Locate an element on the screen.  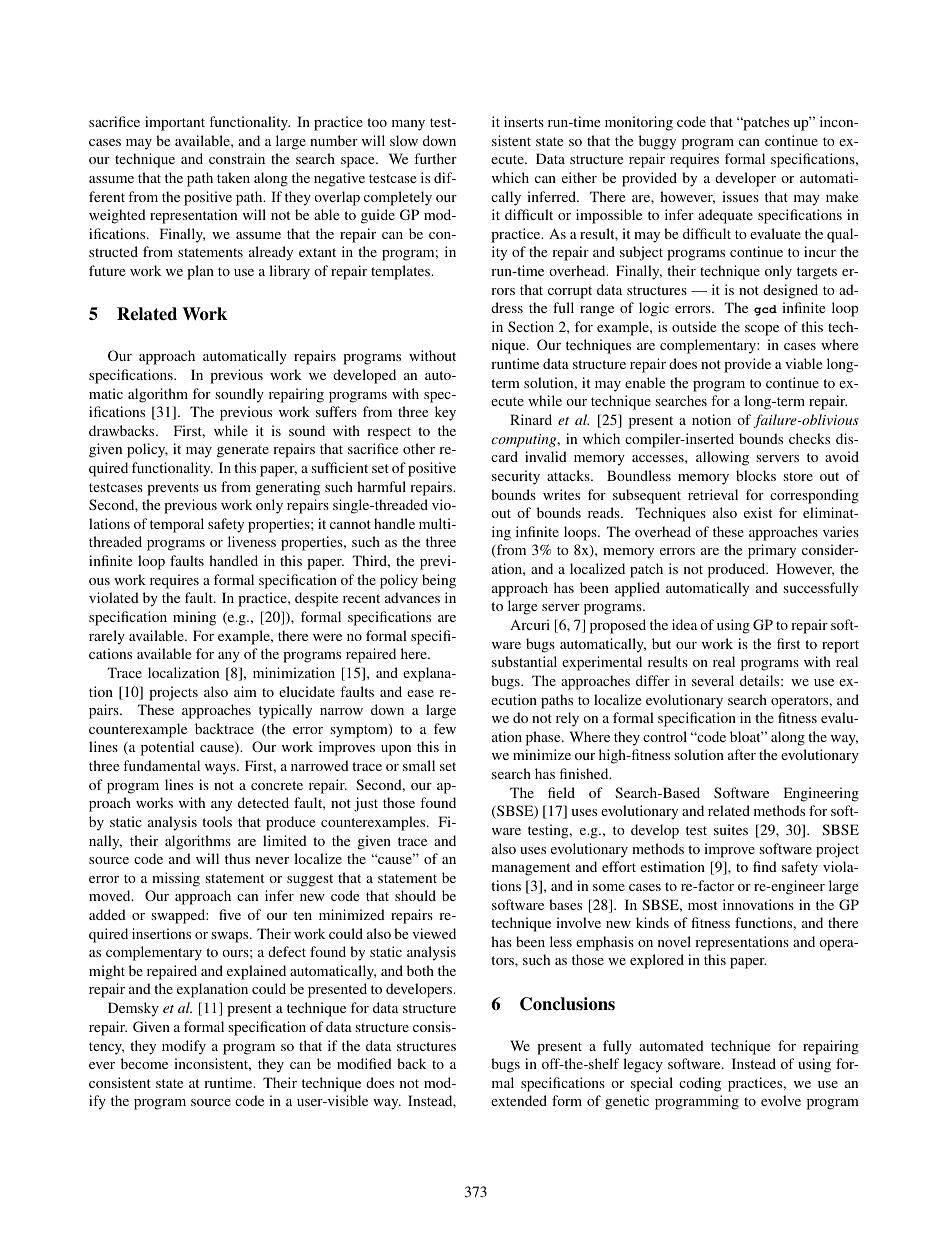
modify is located at coordinates (184, 1047).
